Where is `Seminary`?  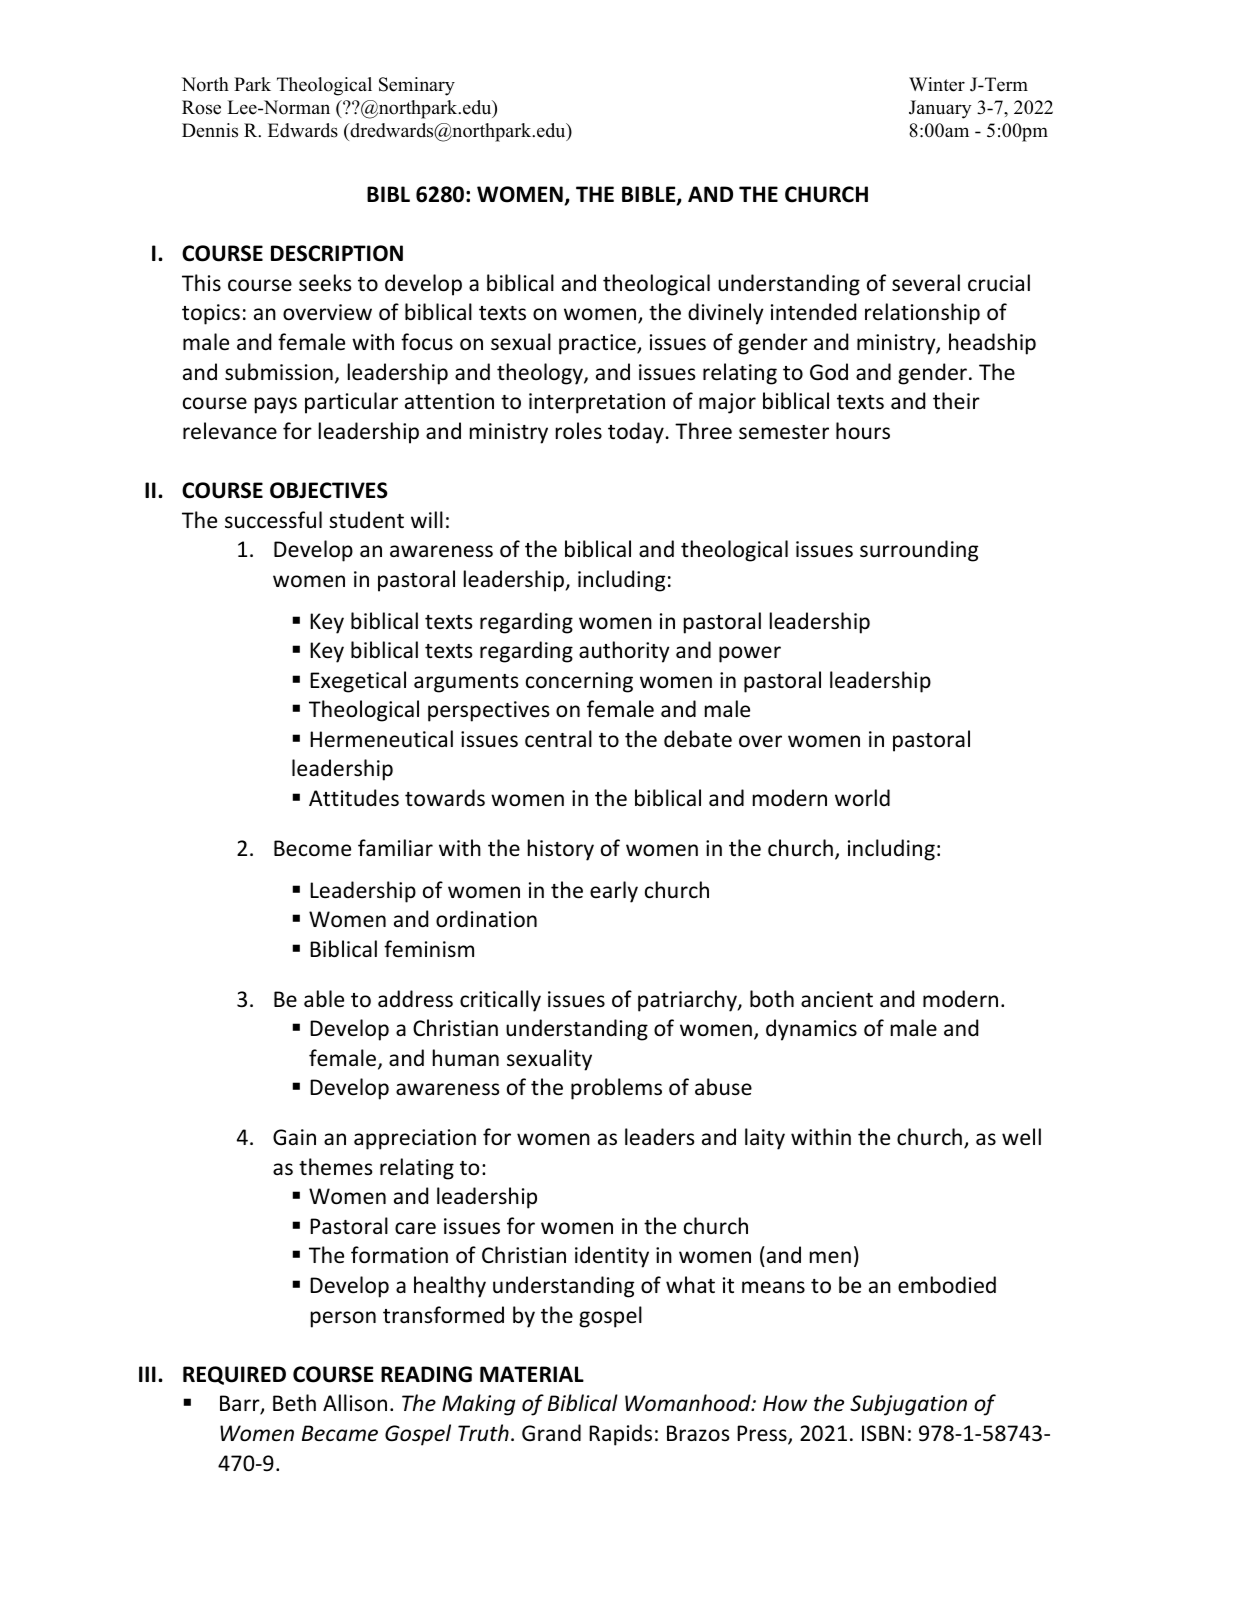 Seminary is located at coordinates (417, 86).
